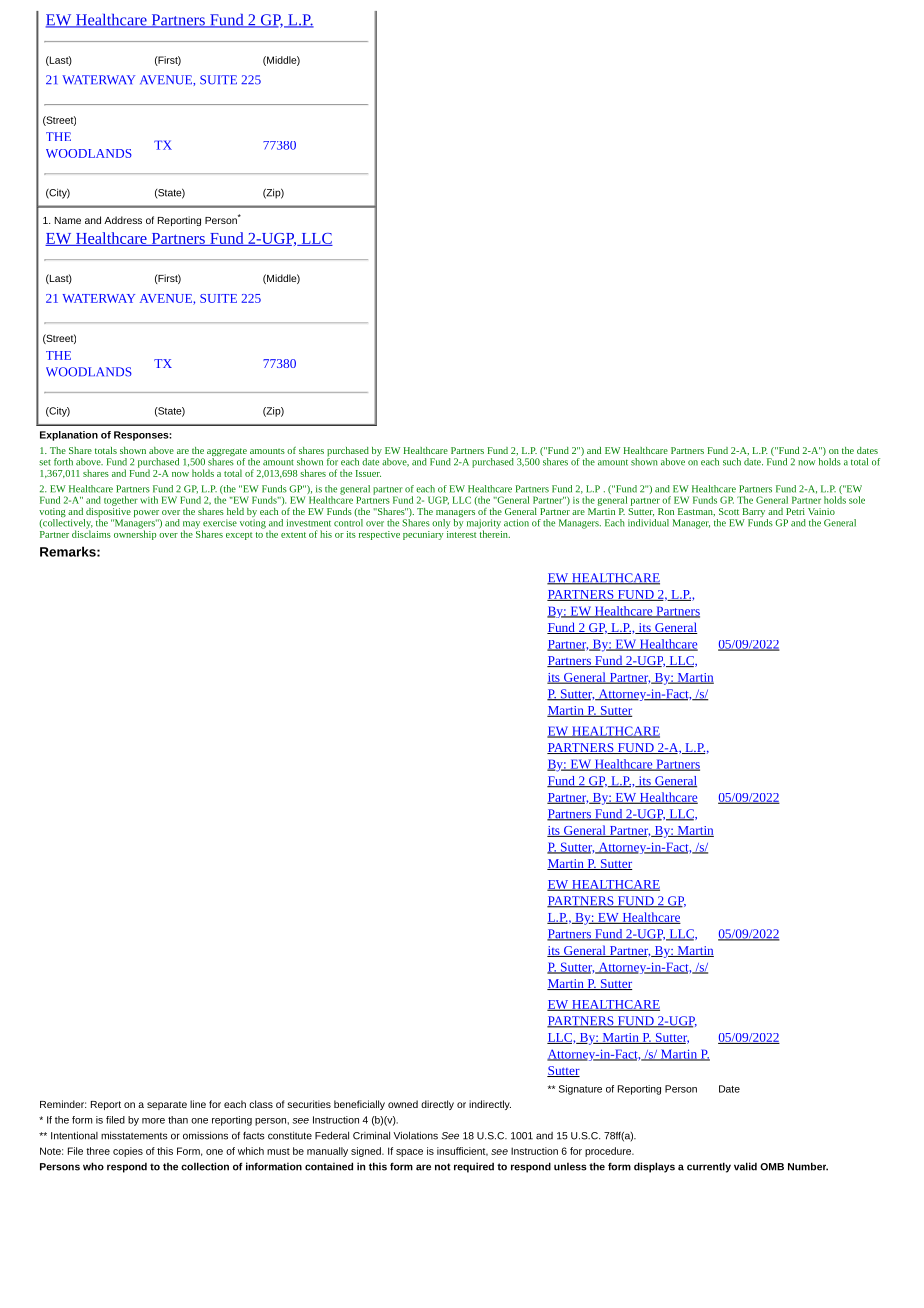 The width and height of the image is (924, 1308). I want to click on such, so click(732, 462).
